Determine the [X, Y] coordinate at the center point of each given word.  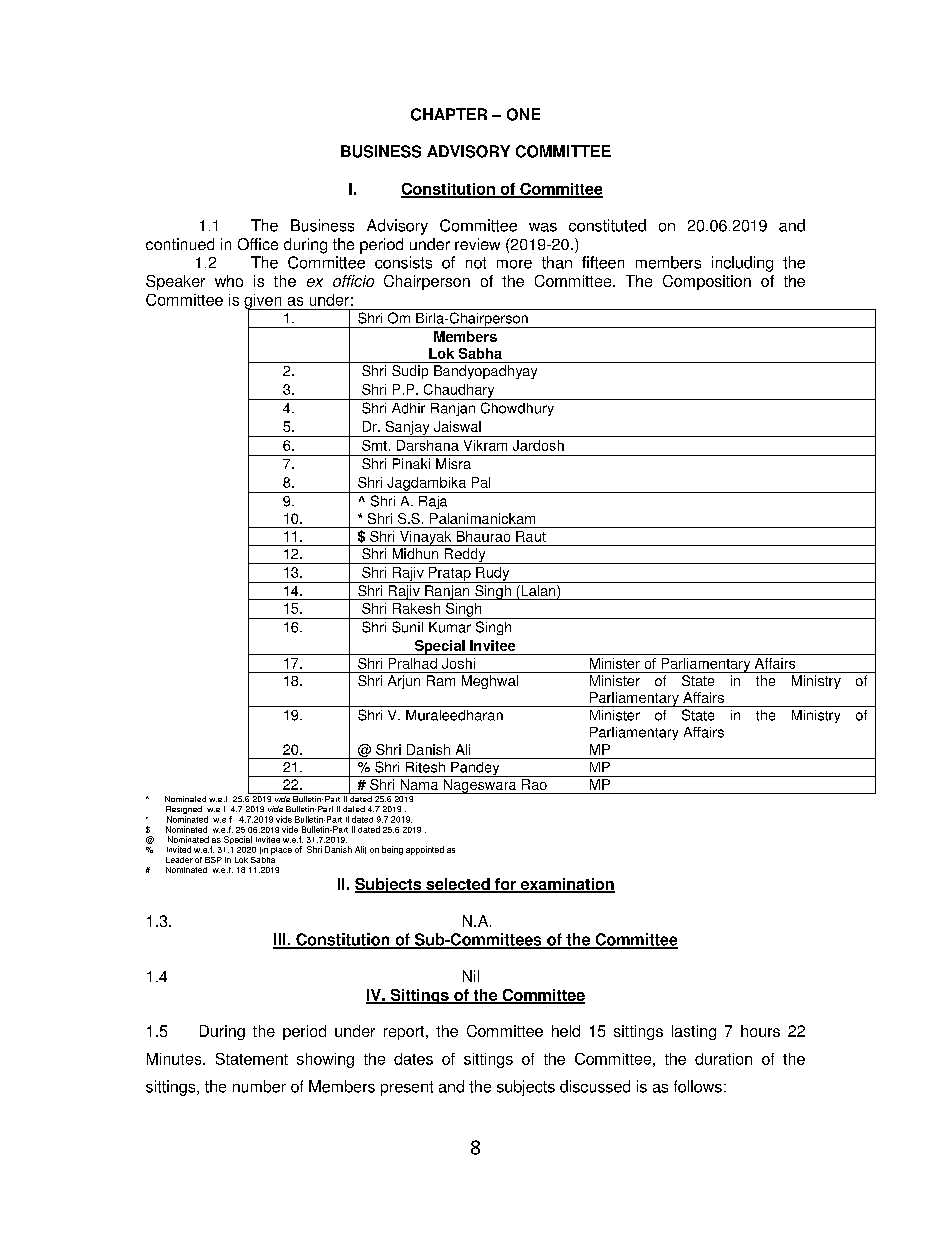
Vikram [485, 445]
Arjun [404, 682]
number [259, 1086]
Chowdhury [517, 409]
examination [566, 885]
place [281, 851]
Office [258, 244]
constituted [607, 225]
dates [413, 1059]
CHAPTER [449, 114]
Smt [374, 445]
